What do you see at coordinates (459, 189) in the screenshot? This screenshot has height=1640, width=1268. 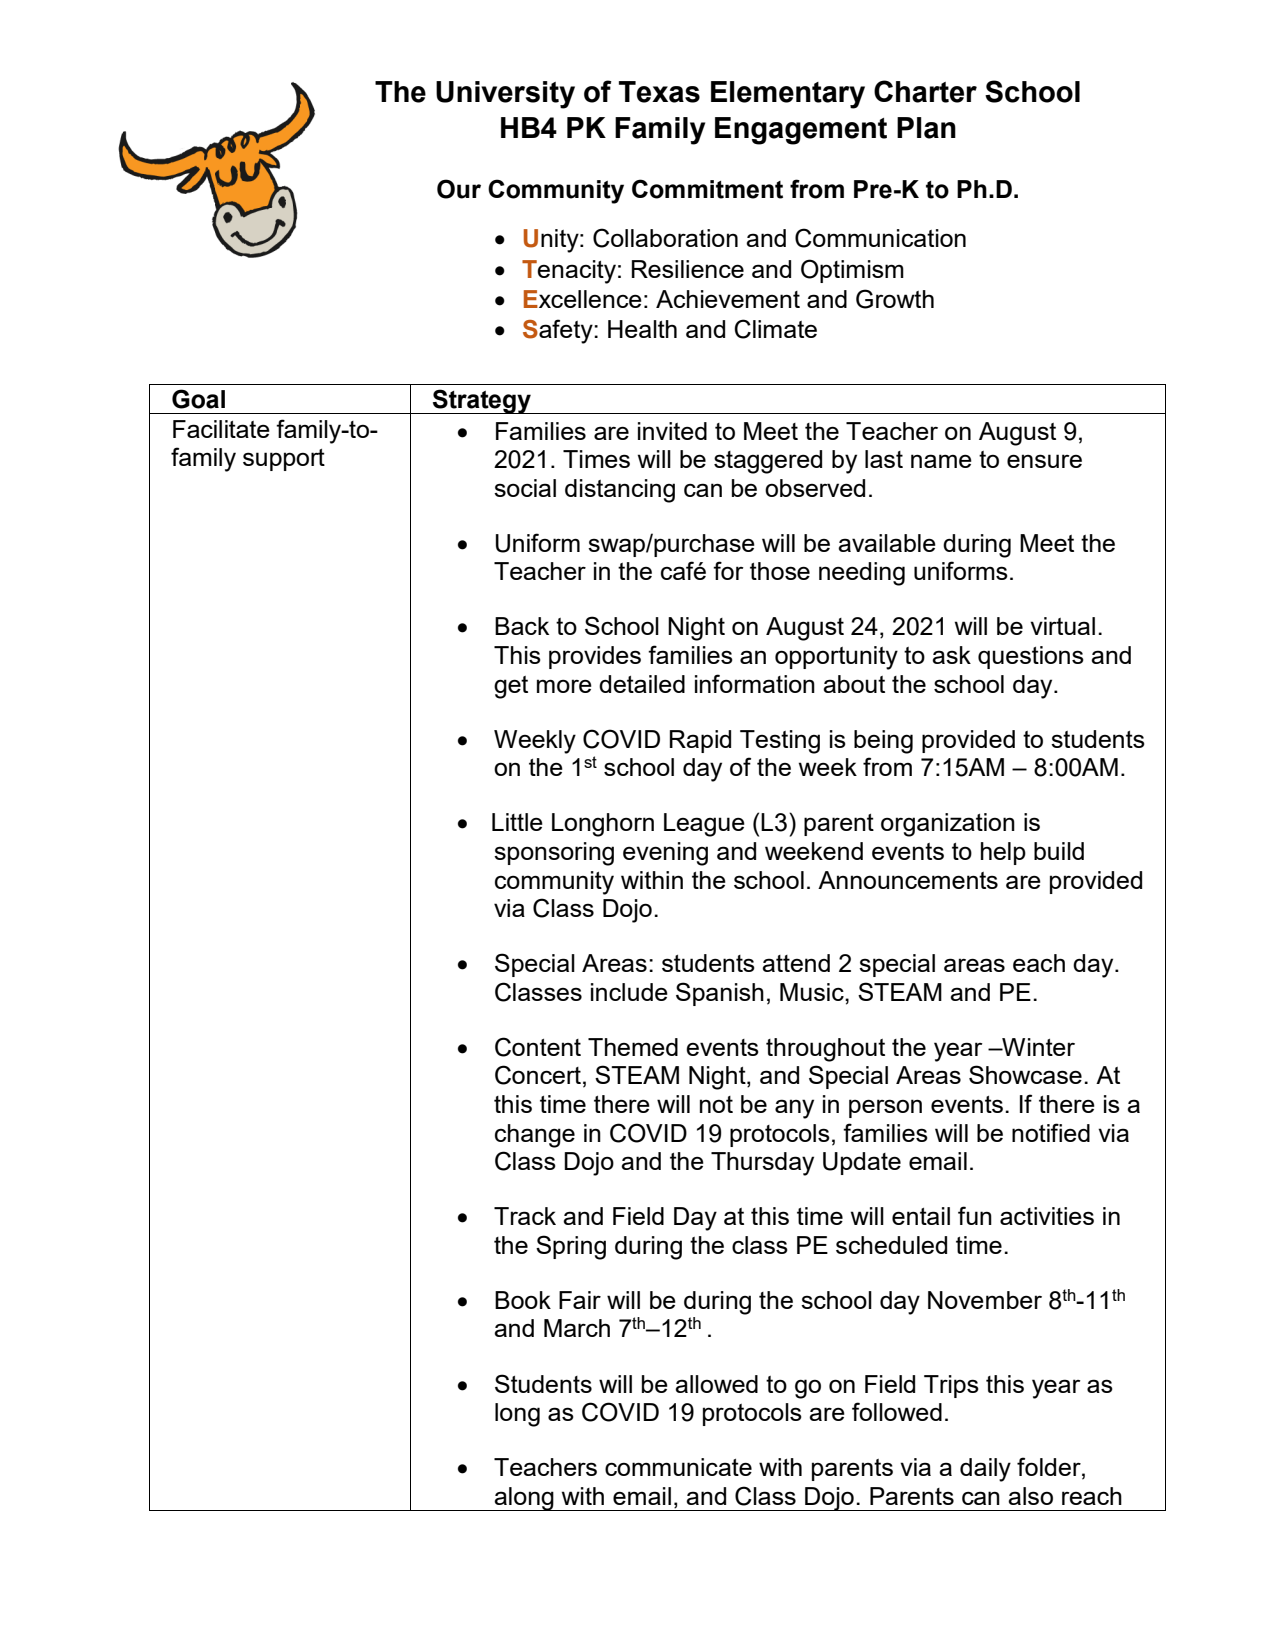 I see `Our` at bounding box center [459, 189].
